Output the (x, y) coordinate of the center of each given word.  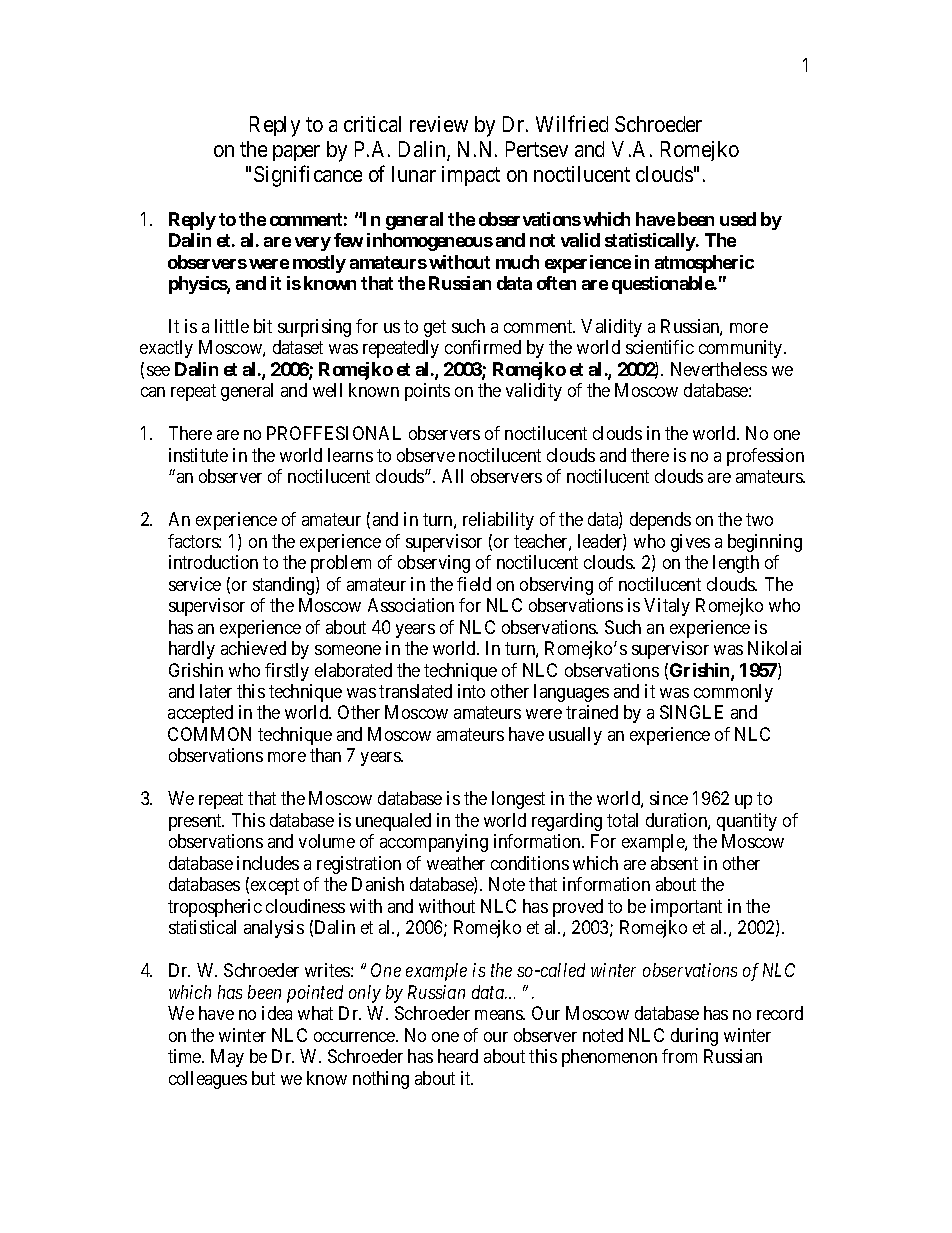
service (195, 584)
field (474, 584)
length (736, 564)
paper (296, 153)
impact (471, 176)
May (227, 1058)
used (738, 219)
